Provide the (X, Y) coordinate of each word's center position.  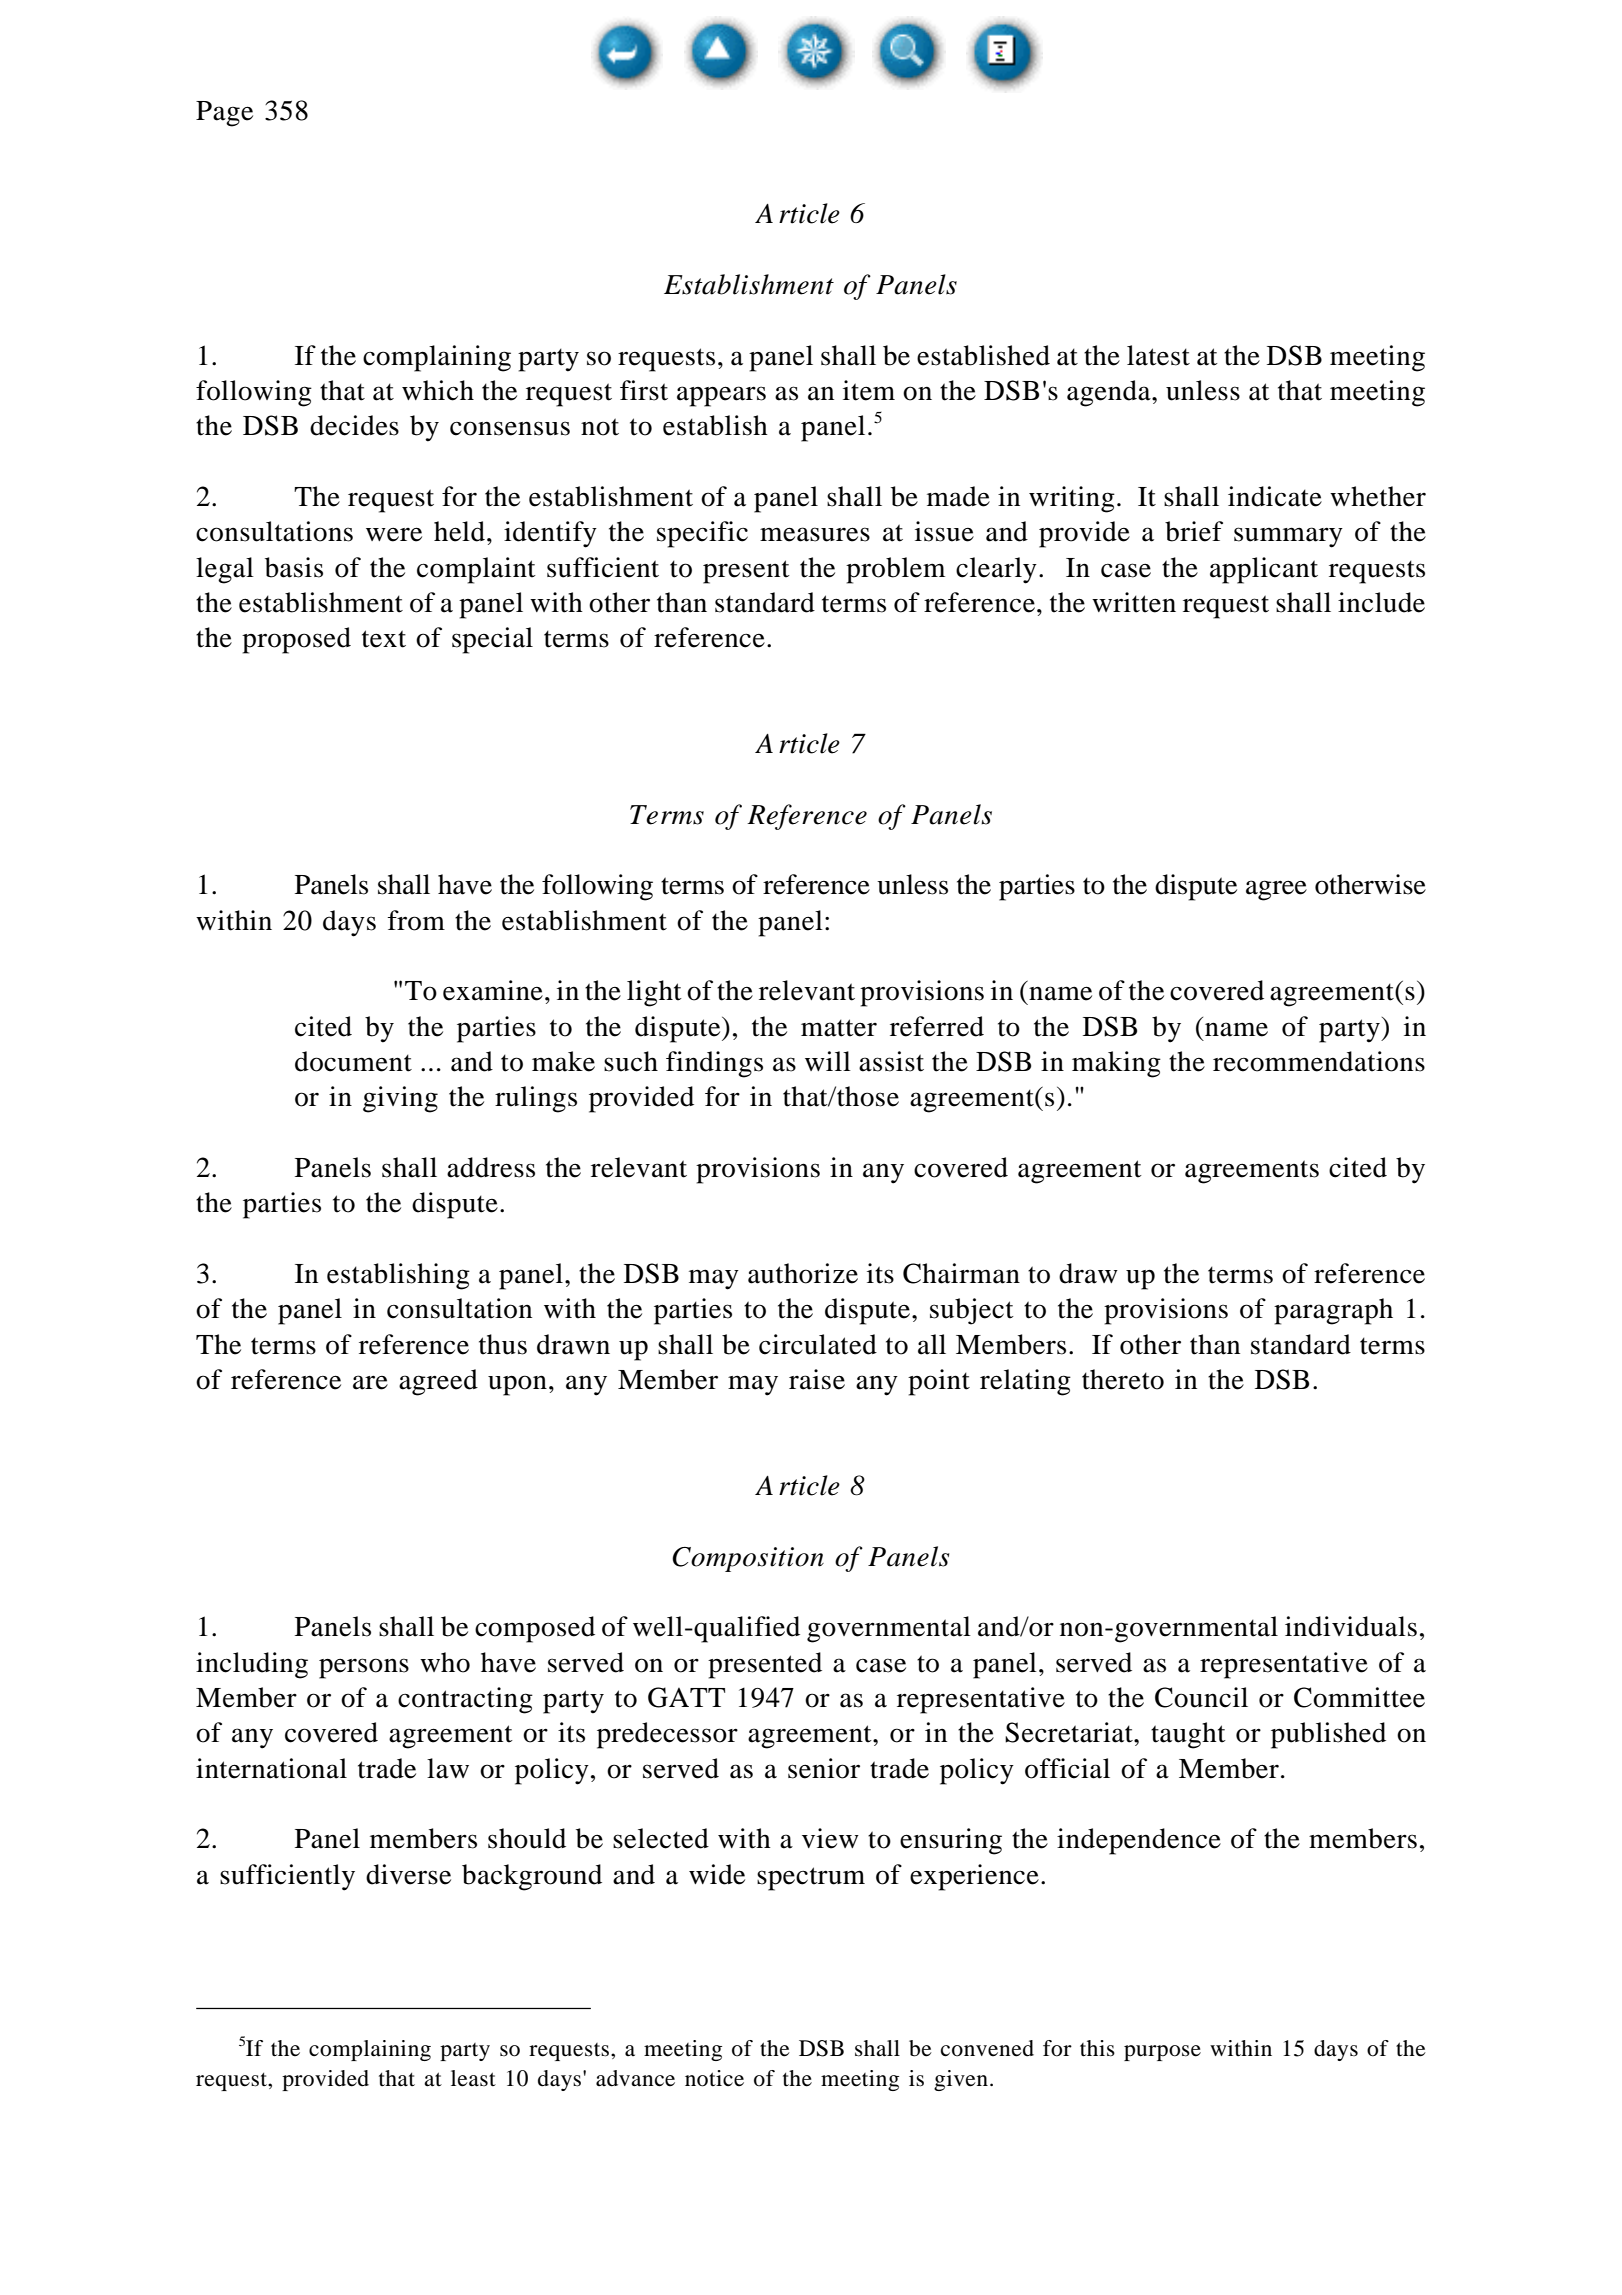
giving (400, 1099)
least (473, 2078)
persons (364, 1668)
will (828, 1061)
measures (815, 534)
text (384, 639)
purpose (1162, 2053)
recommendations (1319, 1061)
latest (1158, 355)
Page (224, 114)
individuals (1351, 1626)
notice (714, 2078)
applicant (1264, 570)
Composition (748, 1559)
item (869, 390)
